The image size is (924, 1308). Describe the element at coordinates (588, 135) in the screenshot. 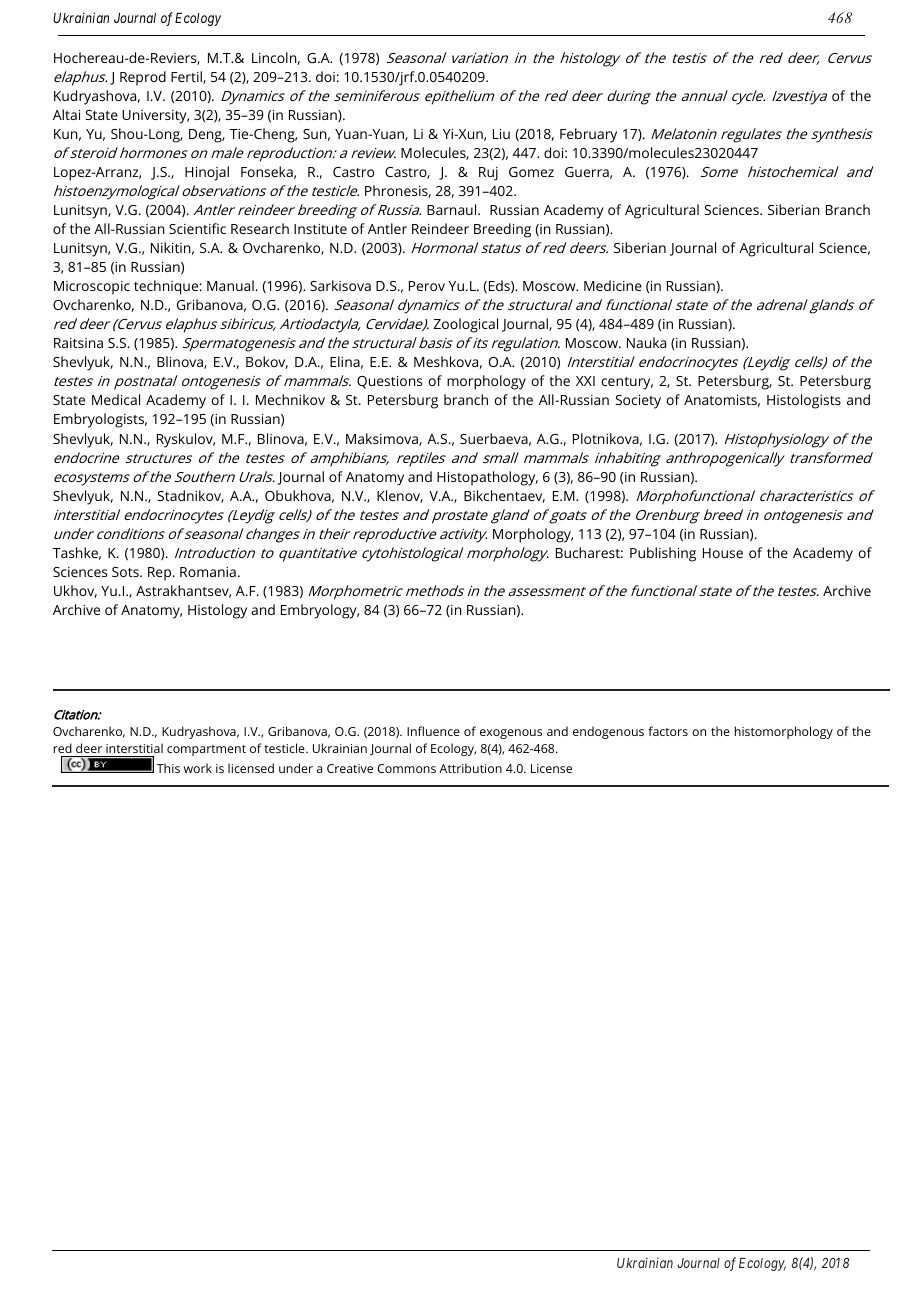

I see `February` at that location.
